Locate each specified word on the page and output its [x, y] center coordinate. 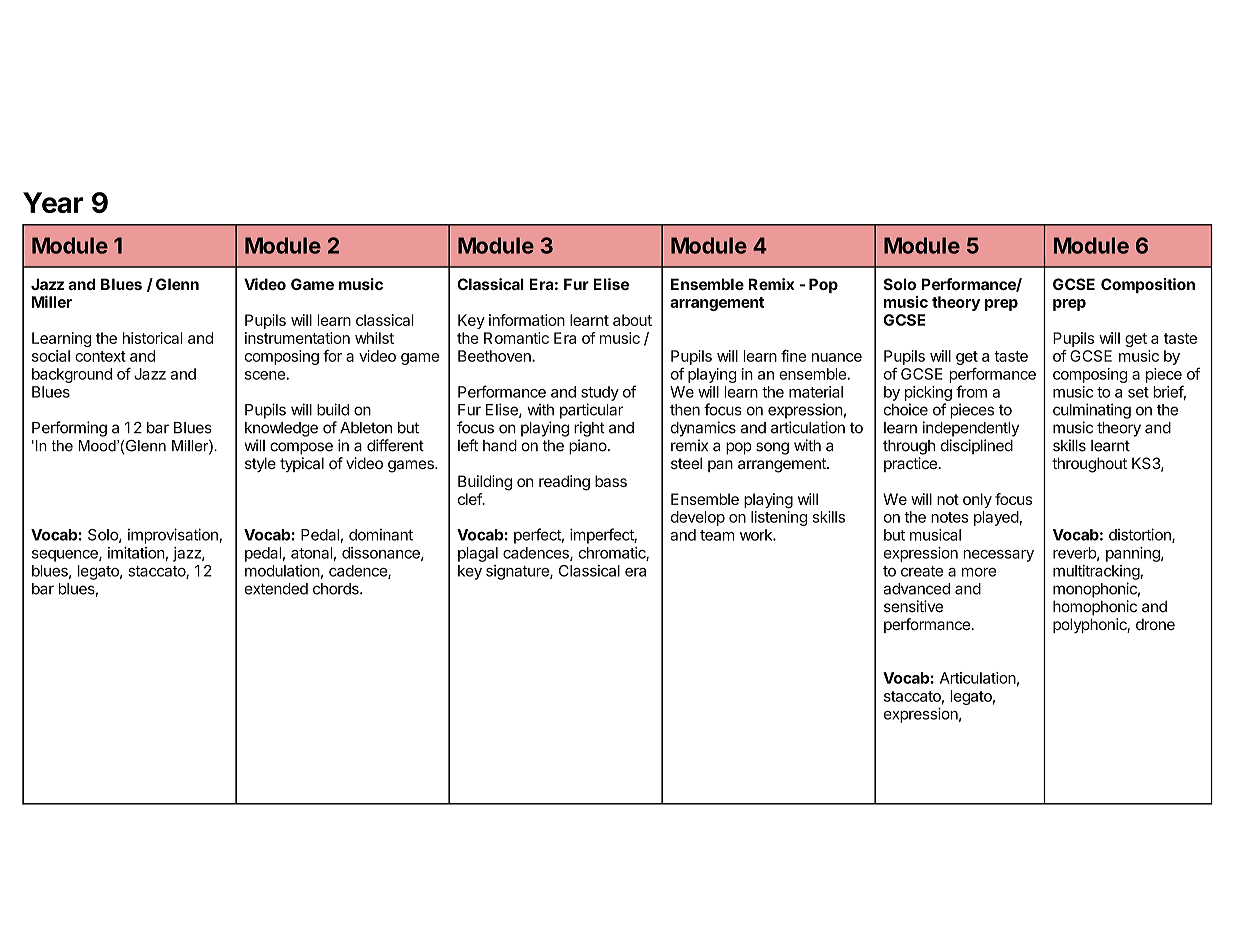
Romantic [516, 338]
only [977, 500]
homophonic [1095, 608]
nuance [837, 357]
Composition [1148, 285]
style [260, 464]
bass [611, 481]
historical [152, 338]
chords [337, 589]
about [632, 320]
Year [53, 202]
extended [276, 589]
